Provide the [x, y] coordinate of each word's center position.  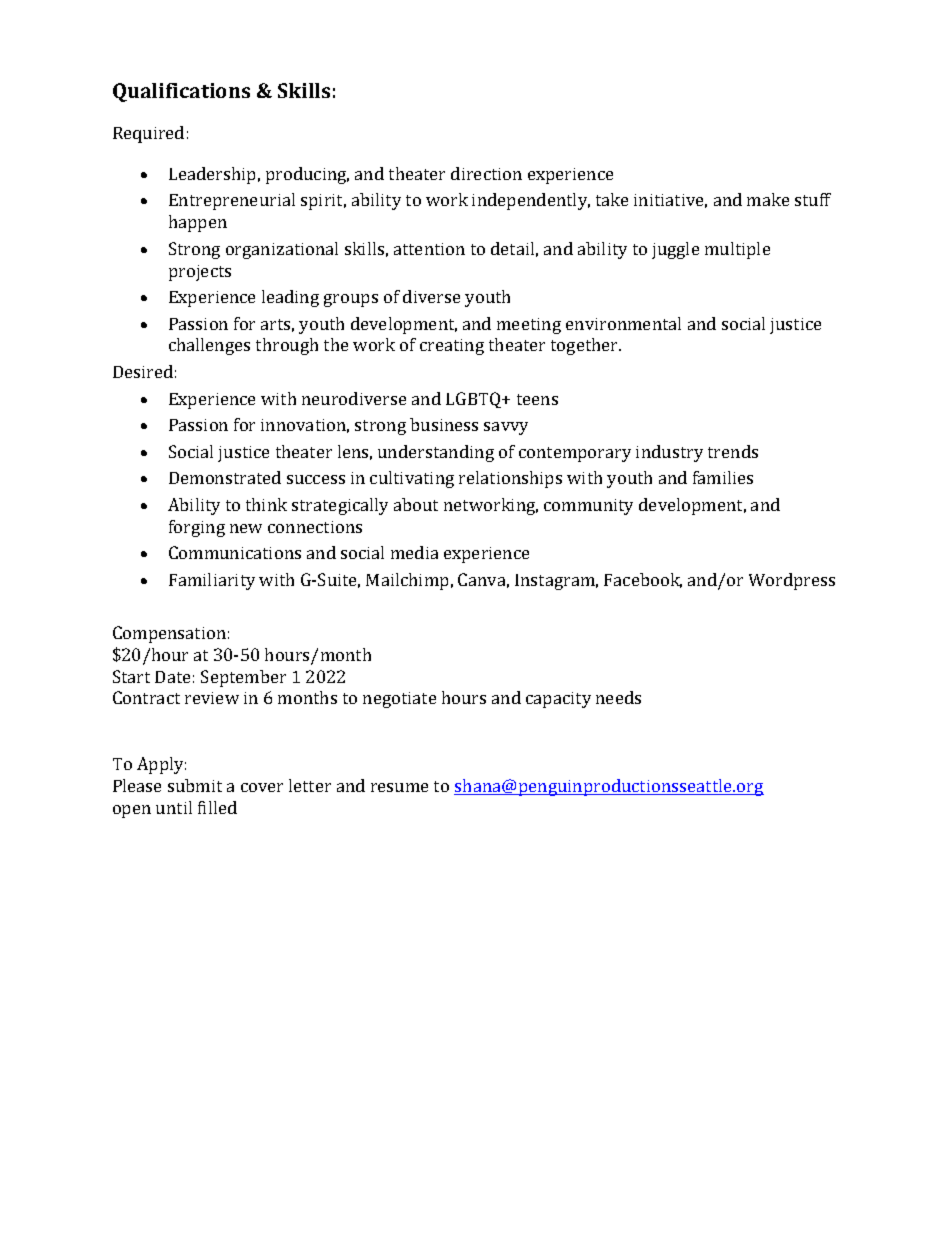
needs [618, 697]
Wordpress [792, 581]
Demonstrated [225, 477]
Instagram [556, 582]
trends [733, 451]
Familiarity [212, 581]
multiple [737, 250]
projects [200, 273]
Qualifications [181, 92]
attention [429, 249]
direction [486, 173]
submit [195, 785]
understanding [436, 453]
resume [399, 787]
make [768, 199]
